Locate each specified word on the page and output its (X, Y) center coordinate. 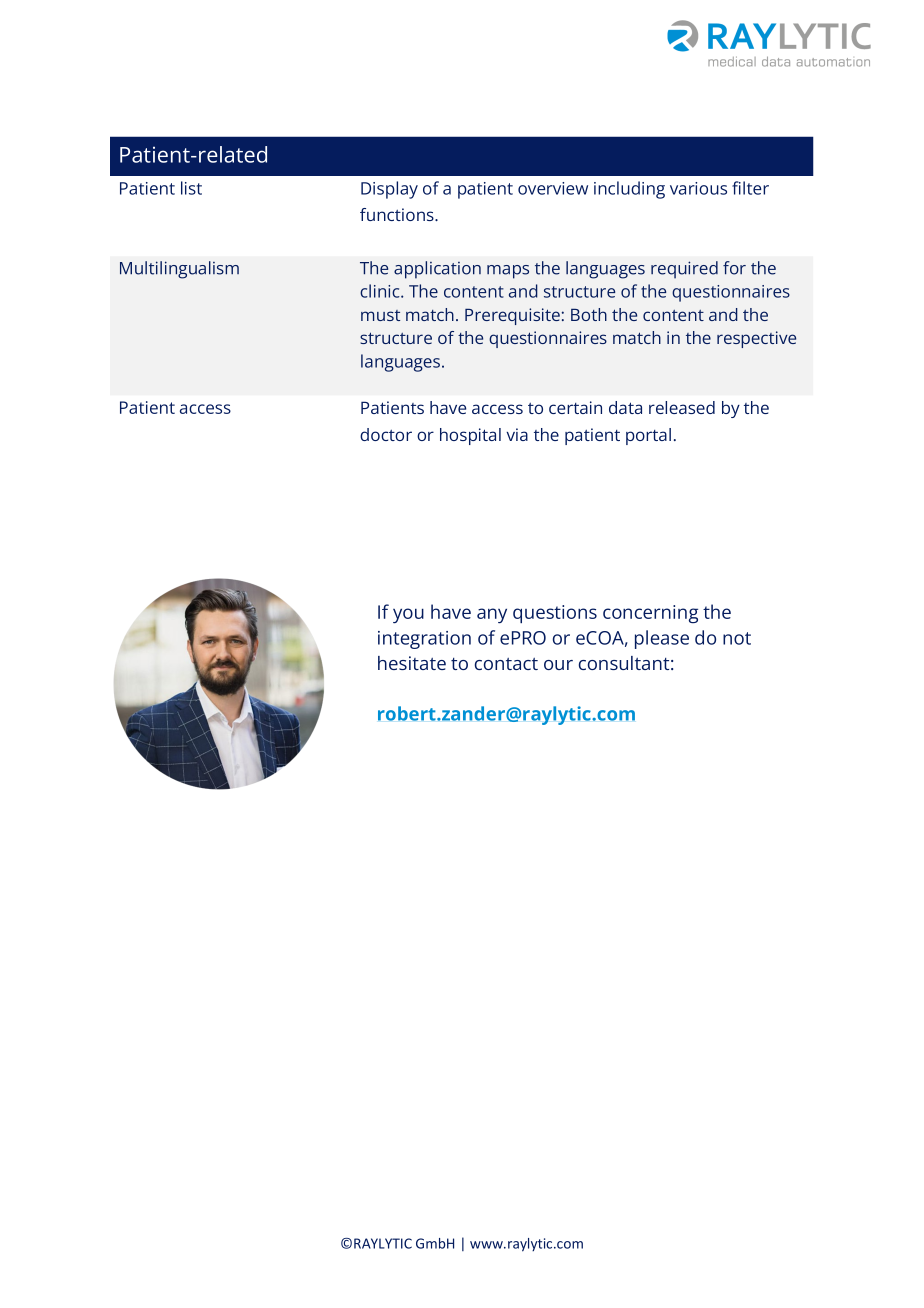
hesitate (412, 663)
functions (398, 214)
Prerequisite (512, 316)
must (380, 315)
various (698, 188)
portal (648, 436)
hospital (470, 436)
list (191, 188)
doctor (386, 434)
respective (756, 339)
